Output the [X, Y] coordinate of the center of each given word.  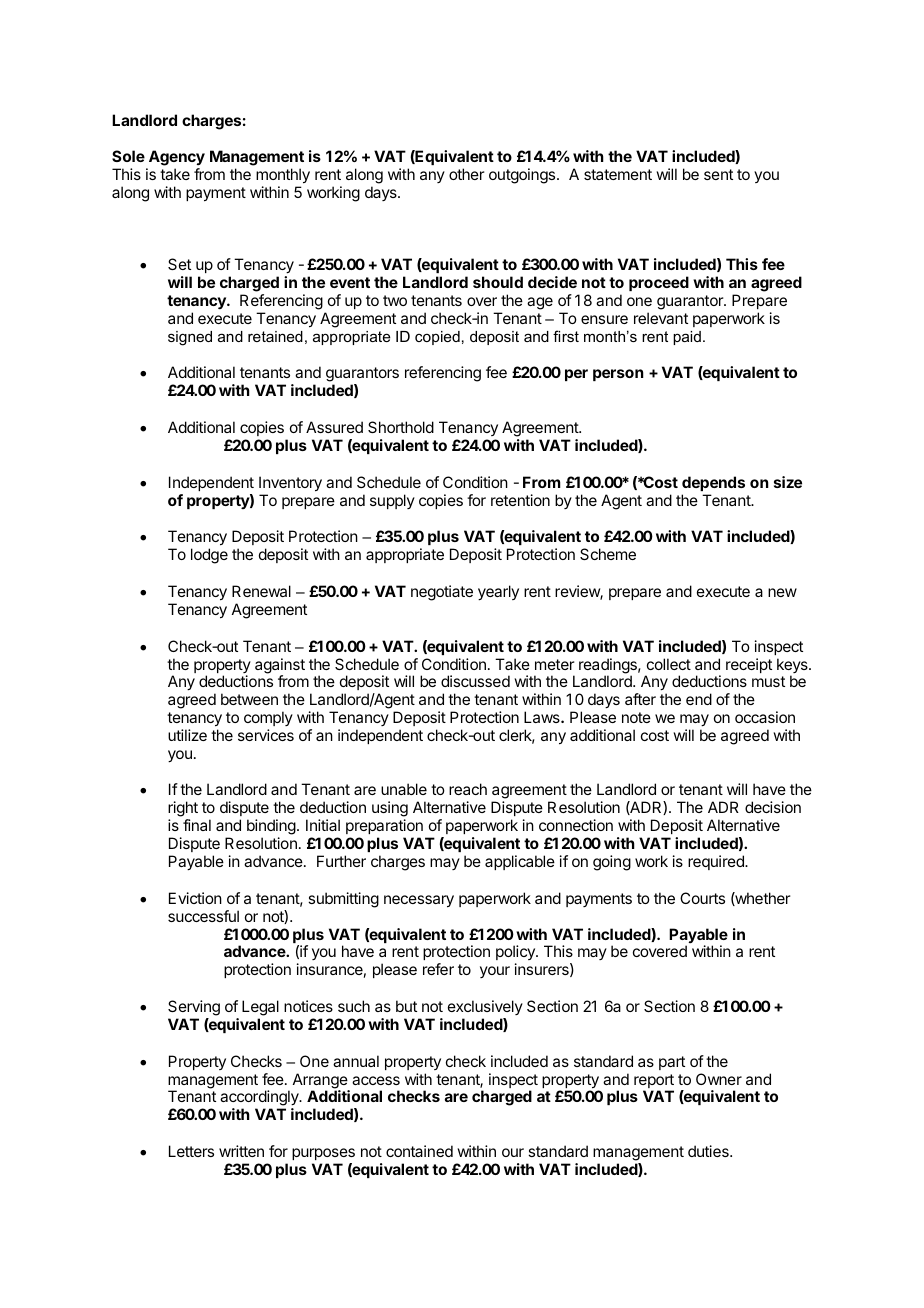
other [467, 174]
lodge [209, 556]
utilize [187, 735]
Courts [702, 898]
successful [203, 916]
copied [437, 338]
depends [713, 483]
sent [718, 174]
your [495, 972]
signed [190, 338]
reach [468, 789]
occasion [765, 717]
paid [687, 338]
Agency [177, 158]
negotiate [442, 593]
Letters [191, 1151]
